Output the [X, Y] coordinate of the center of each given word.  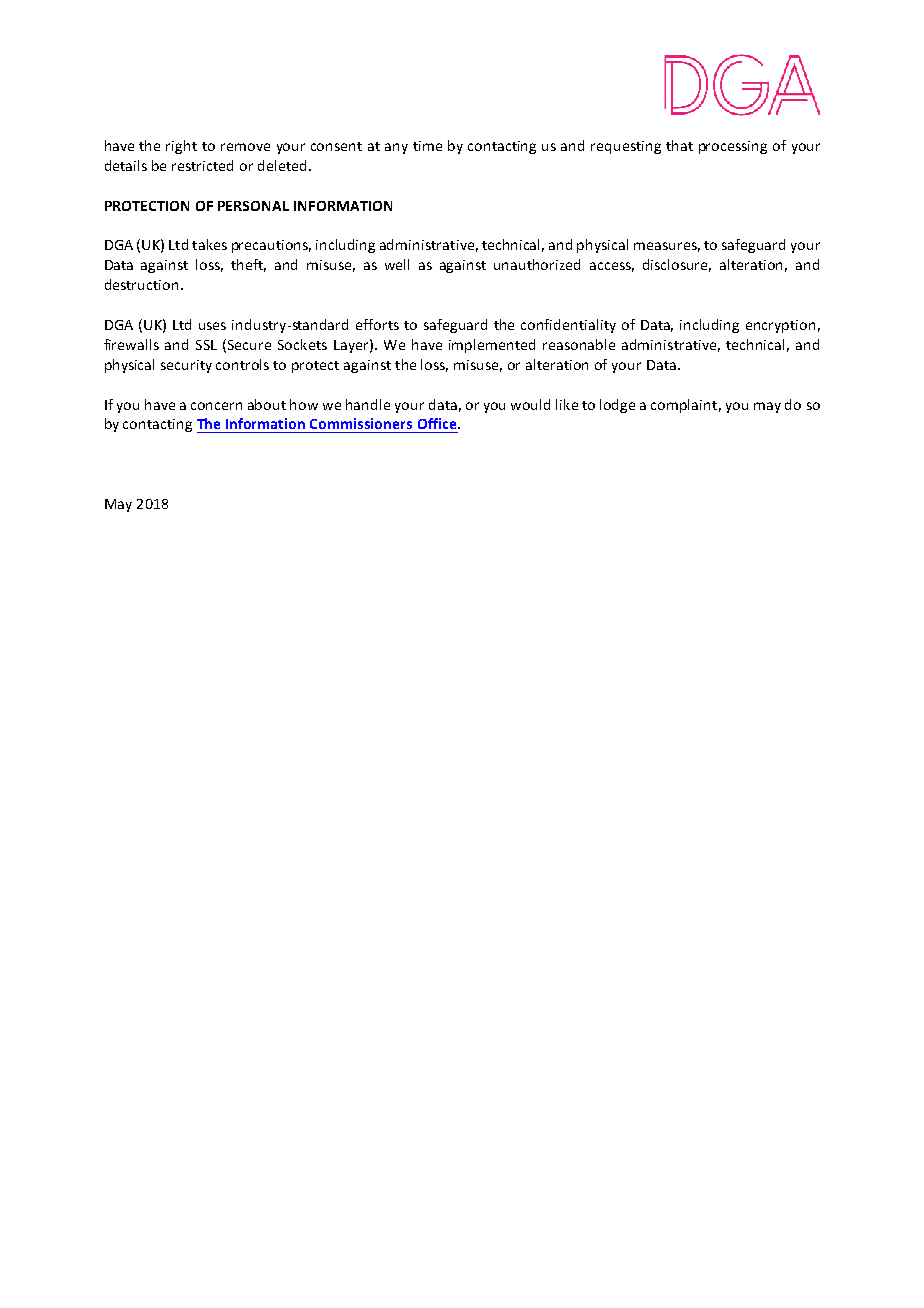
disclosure [677, 265]
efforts [377, 324]
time [427, 146]
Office [438, 423]
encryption [780, 326]
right [181, 147]
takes [209, 244]
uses [212, 326]
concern [216, 406]
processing [733, 147]
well [397, 264]
